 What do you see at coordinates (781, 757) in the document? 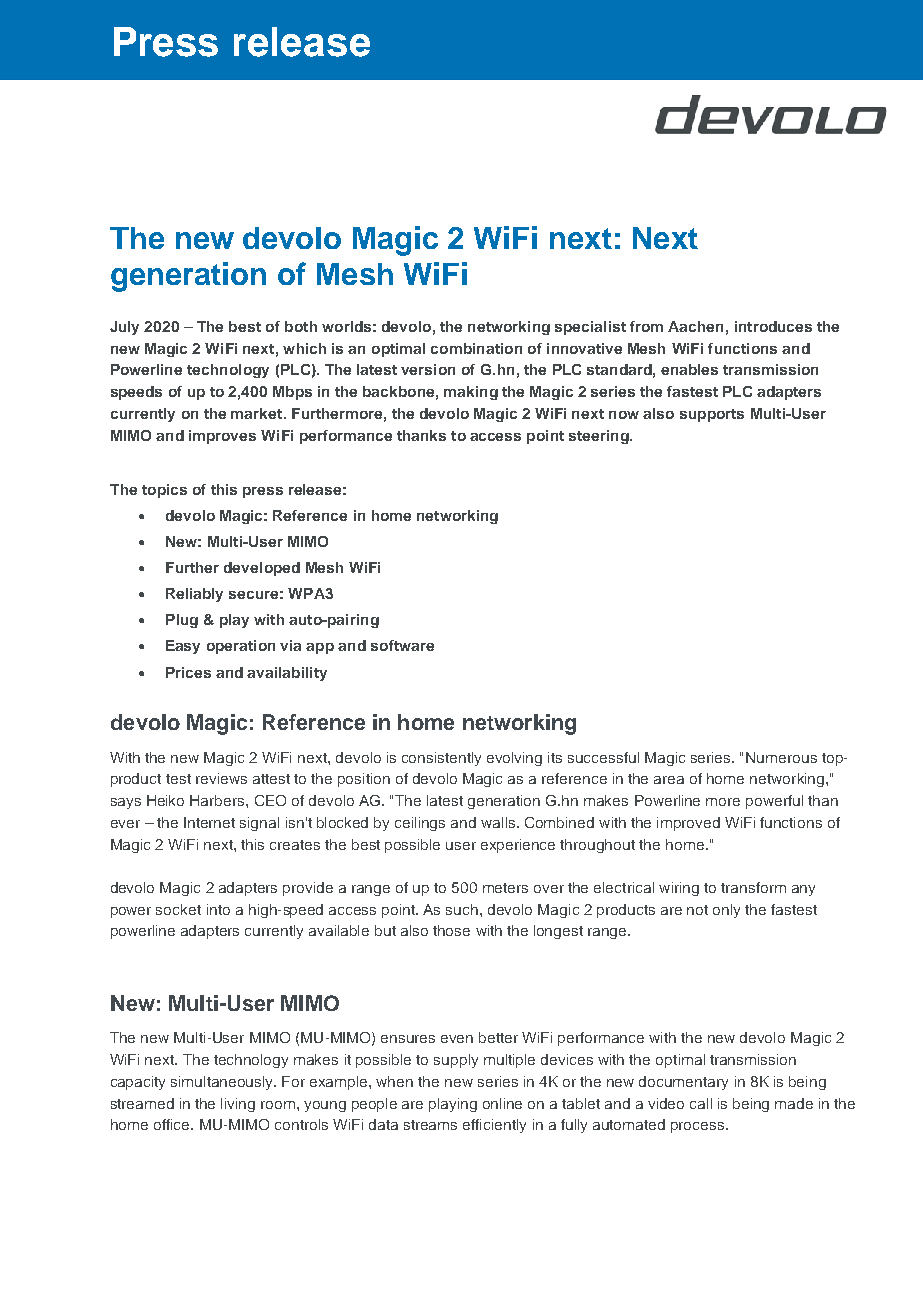
I see `Numerous` at bounding box center [781, 757].
